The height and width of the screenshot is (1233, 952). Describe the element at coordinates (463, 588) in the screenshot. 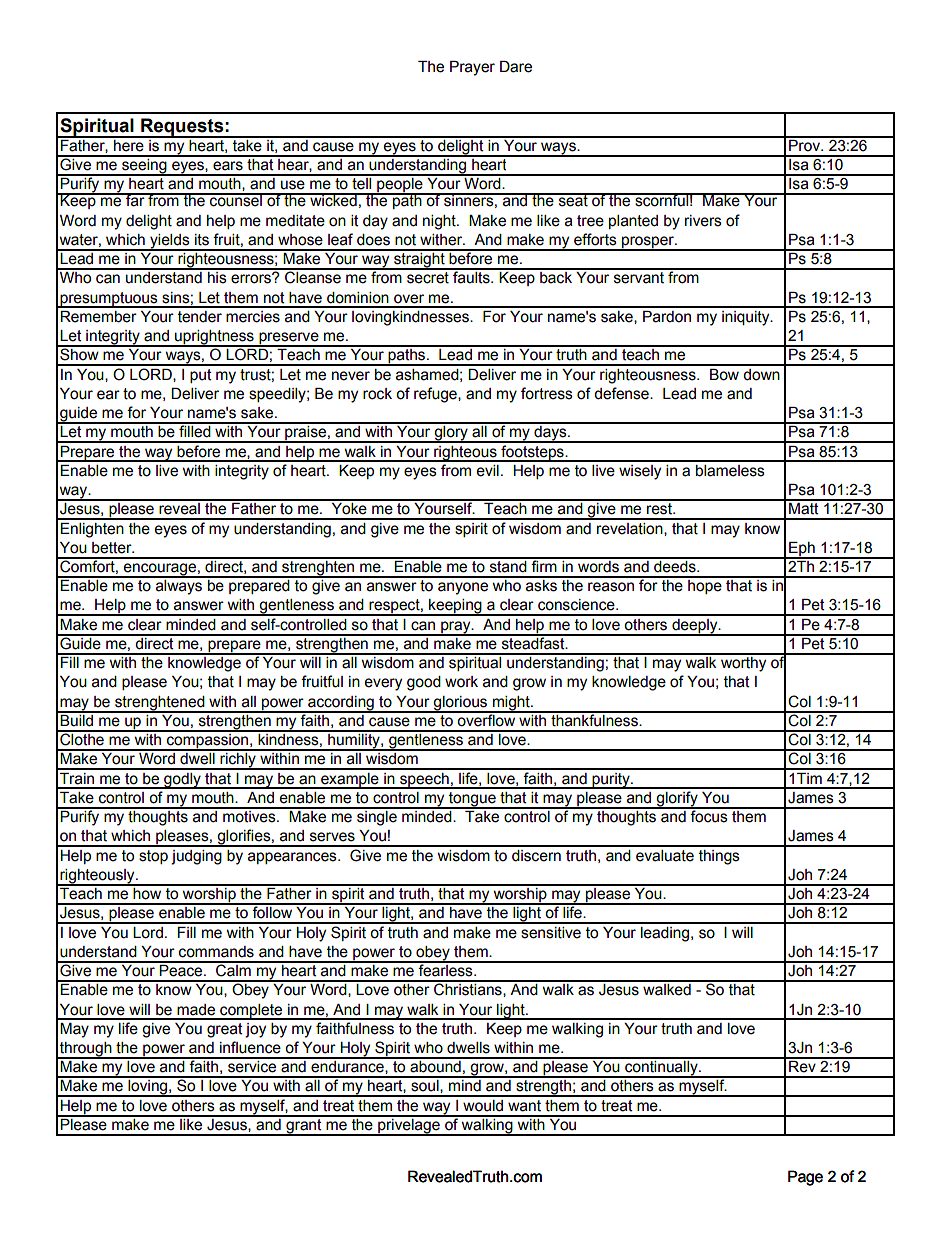

I see `anyone` at that location.
